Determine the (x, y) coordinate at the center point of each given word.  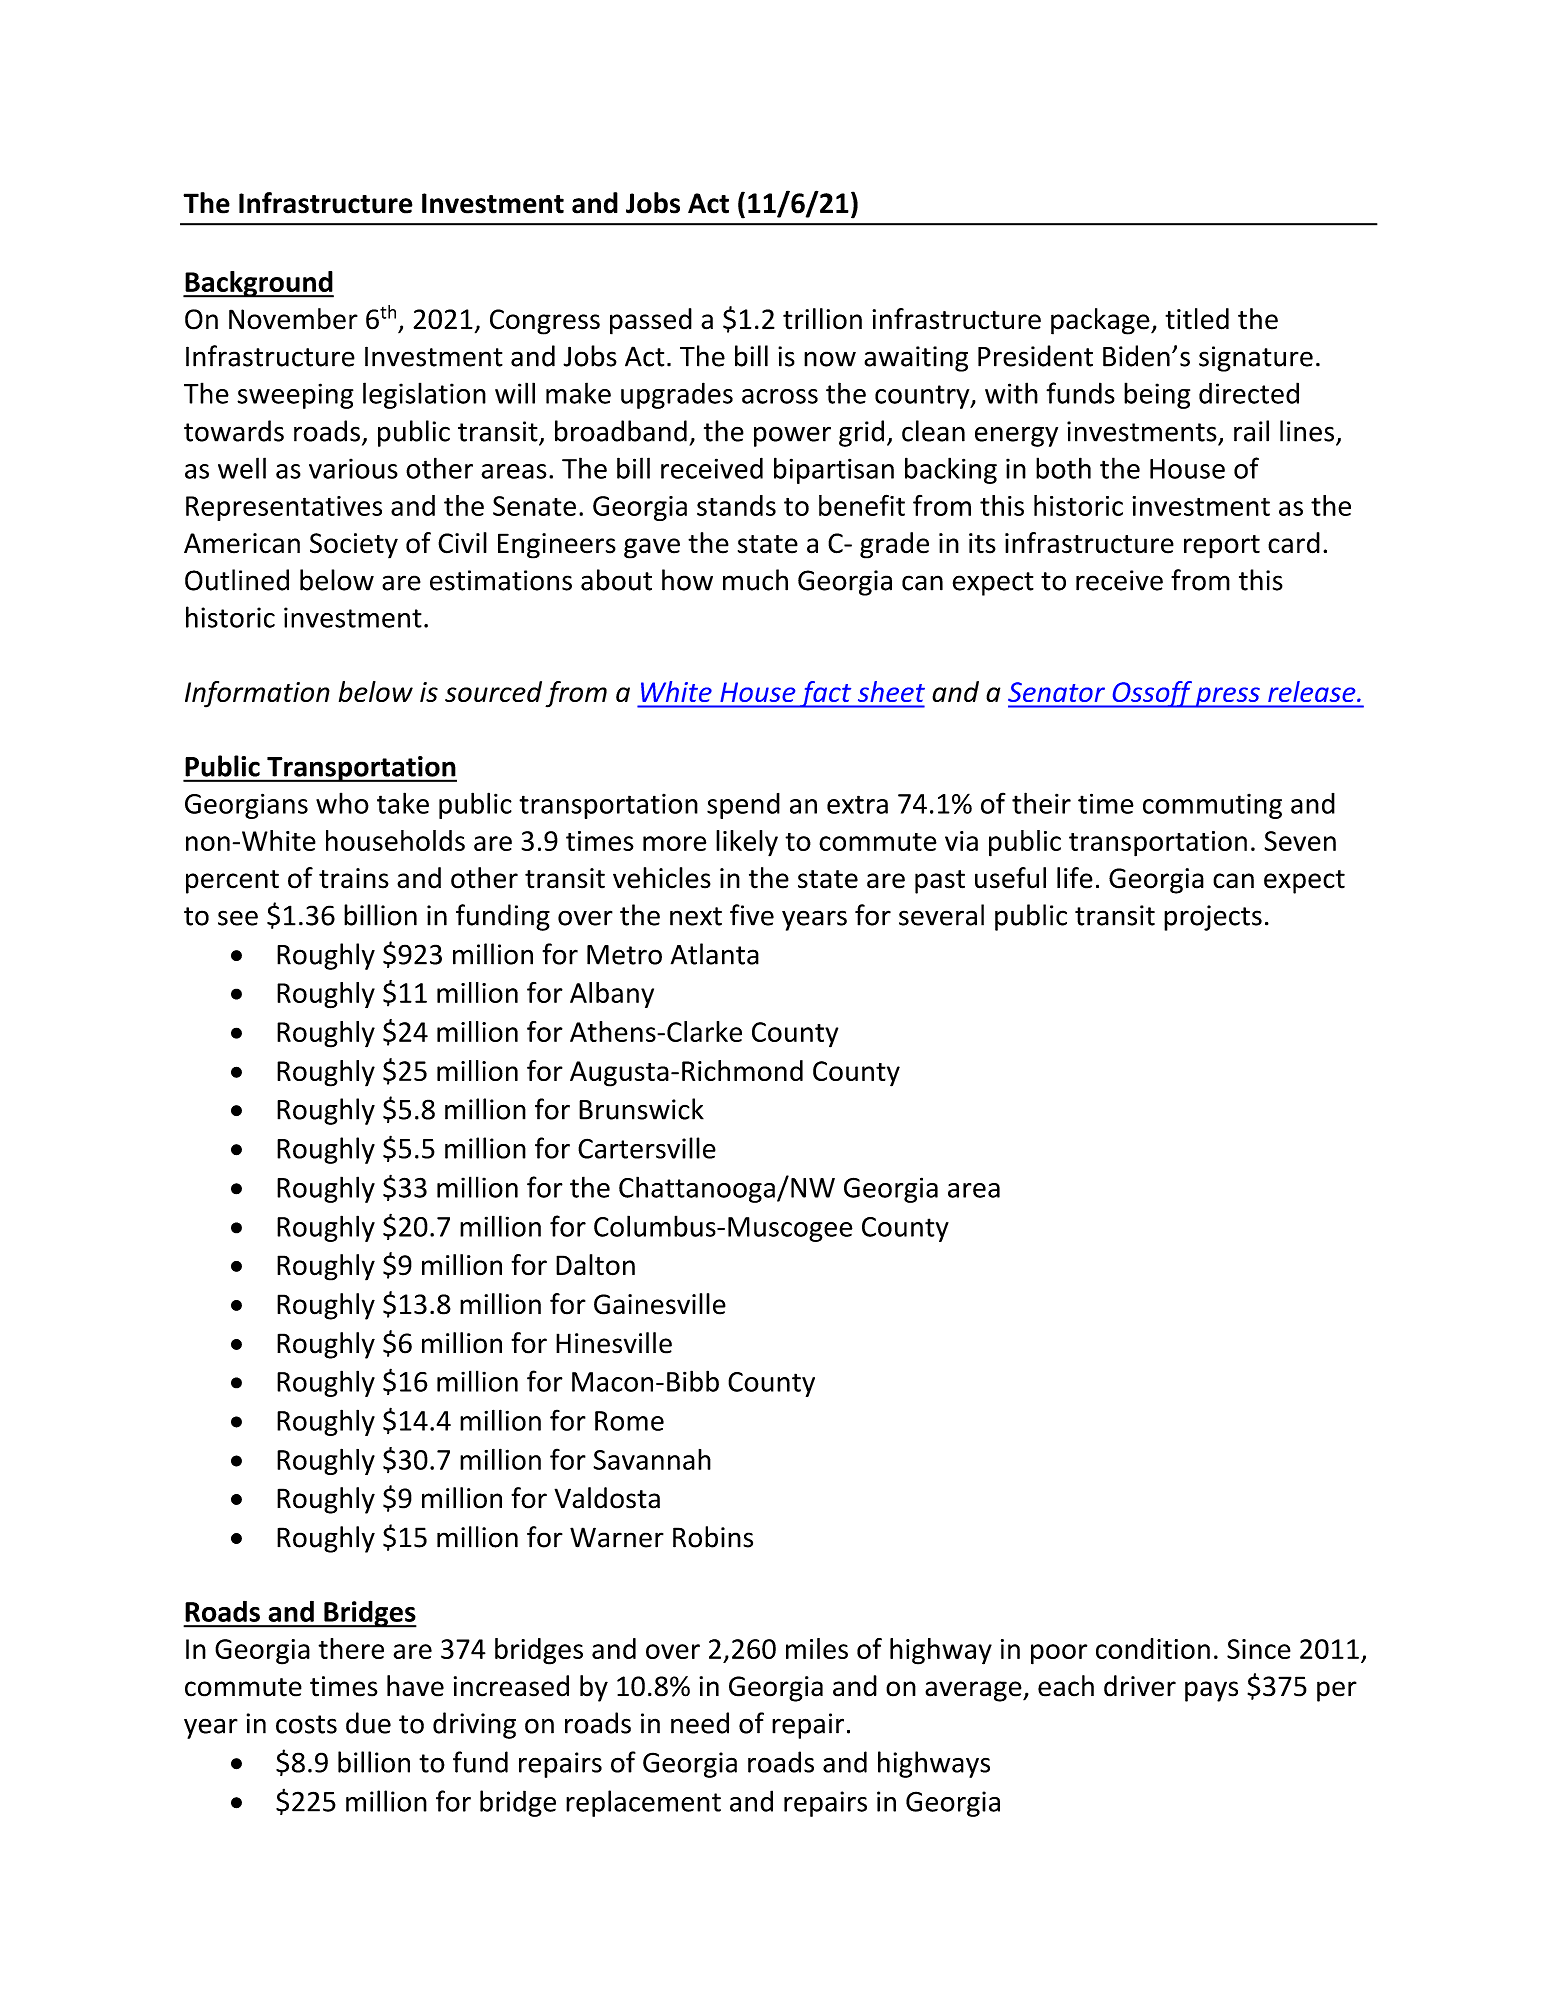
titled (1197, 319)
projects (1213, 918)
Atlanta (715, 954)
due (368, 1723)
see (238, 918)
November (293, 319)
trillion (822, 319)
